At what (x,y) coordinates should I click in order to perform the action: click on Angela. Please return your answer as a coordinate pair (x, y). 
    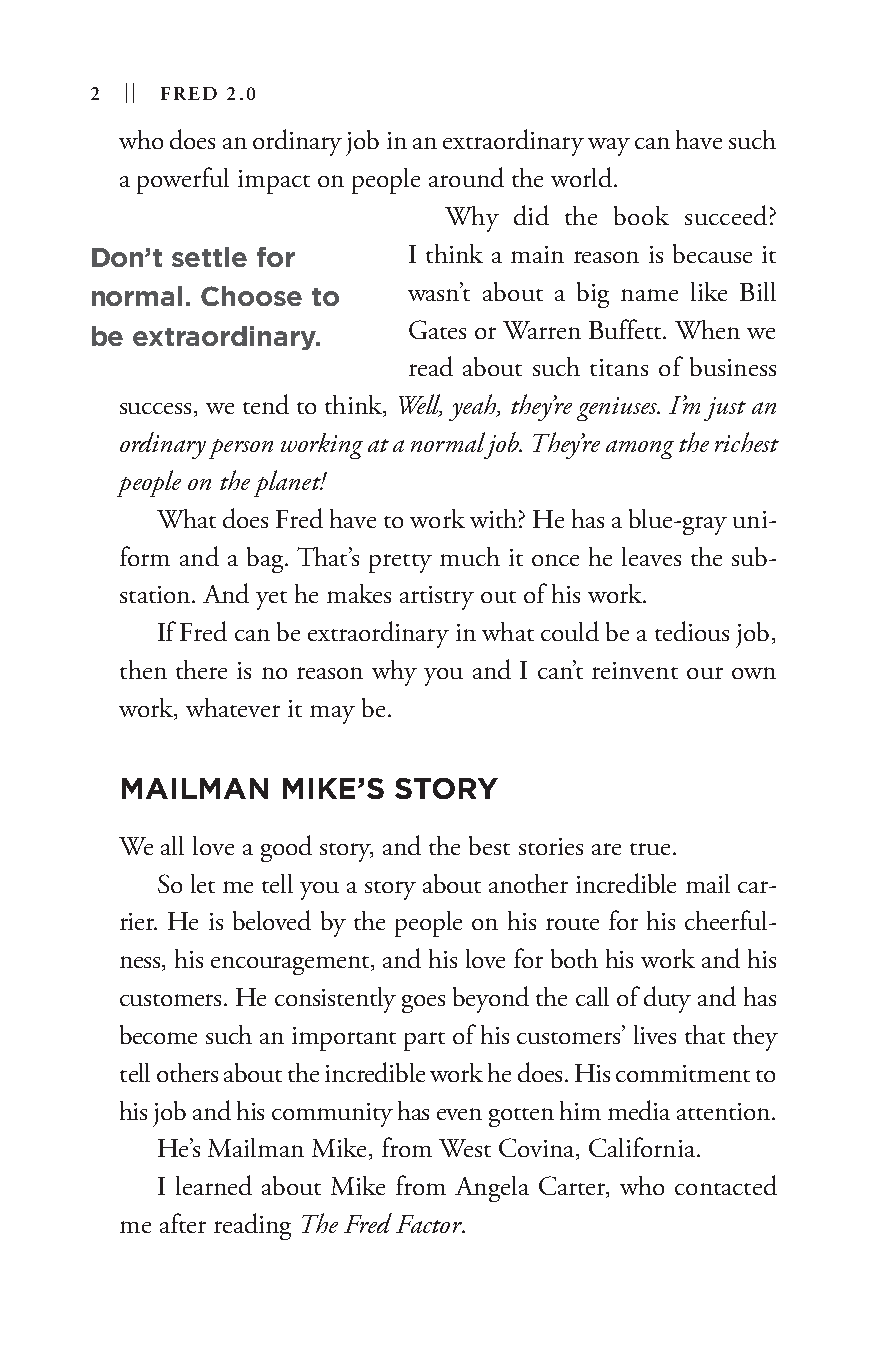
    Looking at the image, I should click on (492, 1189).
